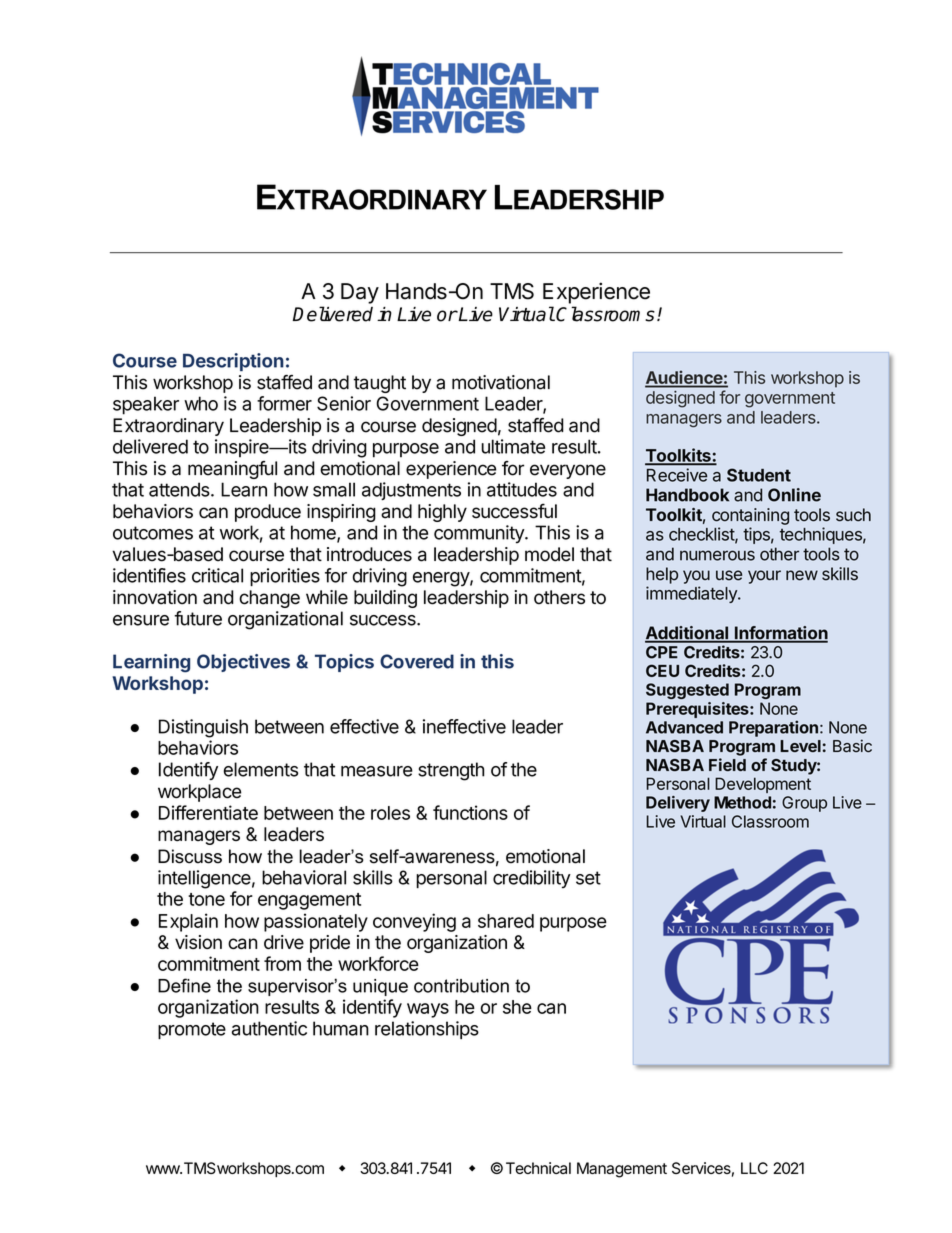  Describe the element at coordinates (764, 577) in the screenshot. I see `your` at that location.
